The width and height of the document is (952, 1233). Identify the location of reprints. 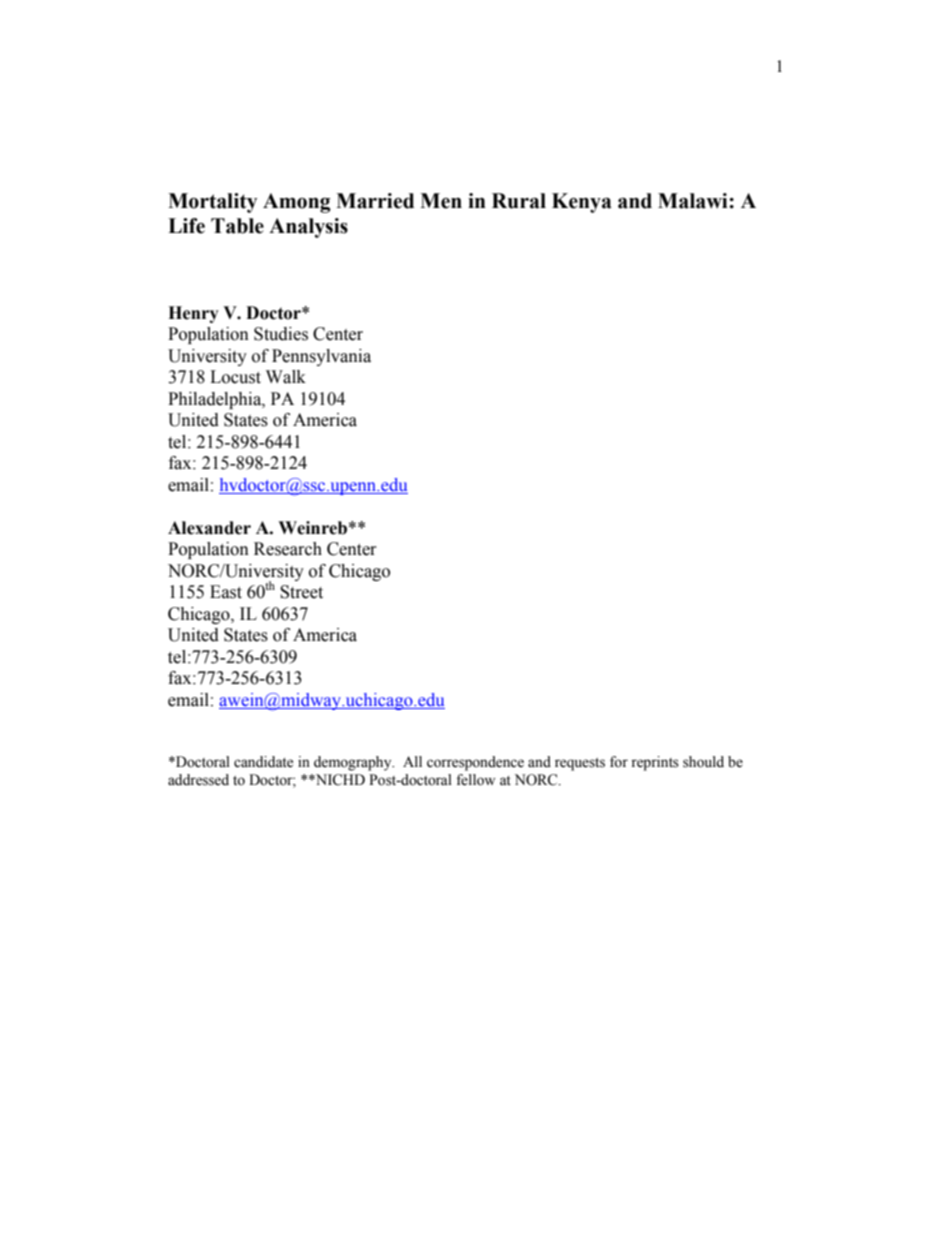
(655, 763).
